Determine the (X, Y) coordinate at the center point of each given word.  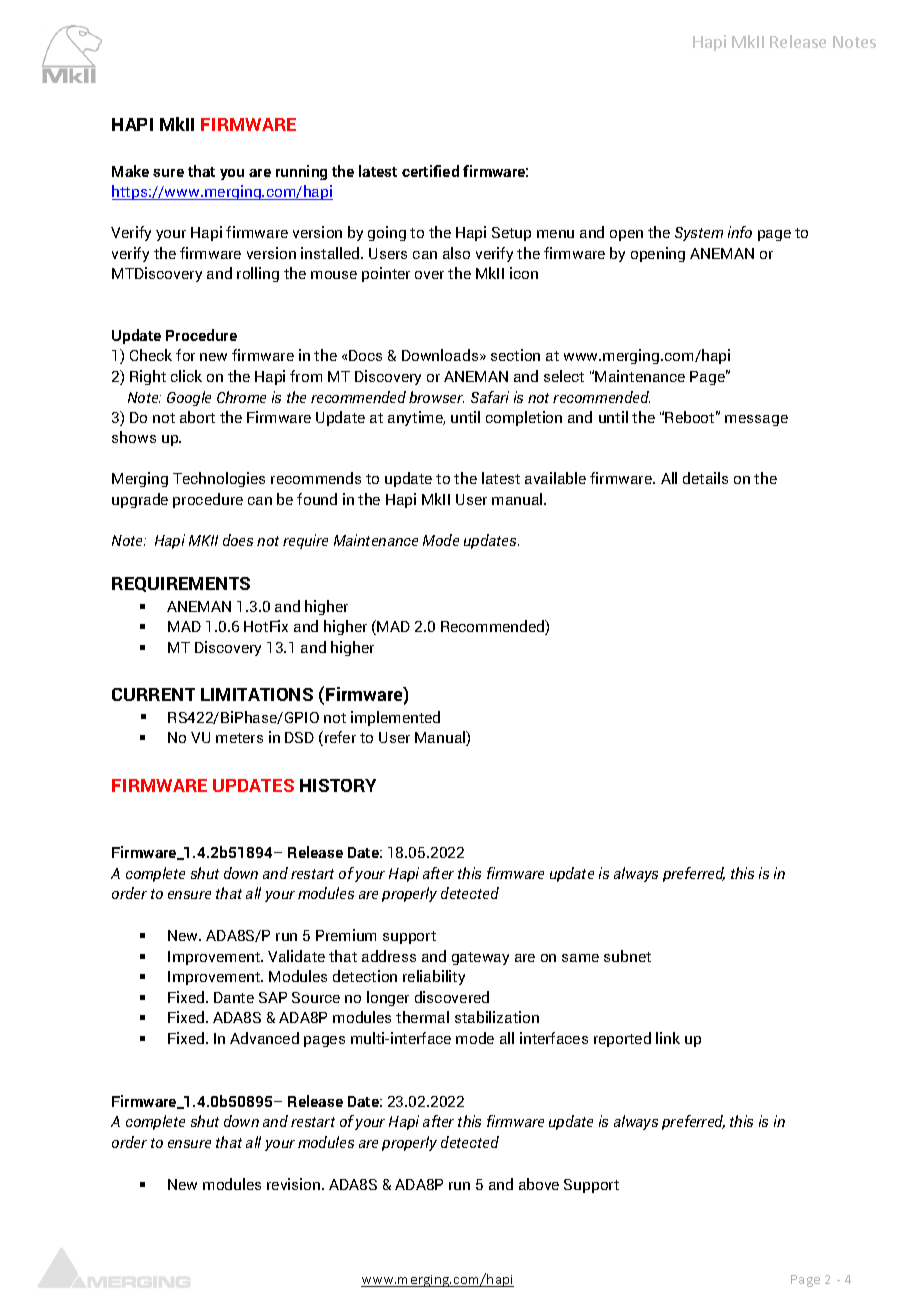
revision (295, 1184)
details (705, 478)
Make (130, 171)
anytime (416, 418)
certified (430, 171)
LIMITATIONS (257, 694)
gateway (480, 958)
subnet (627, 956)
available (555, 478)
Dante (234, 997)
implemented (395, 718)
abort (197, 417)
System (699, 234)
